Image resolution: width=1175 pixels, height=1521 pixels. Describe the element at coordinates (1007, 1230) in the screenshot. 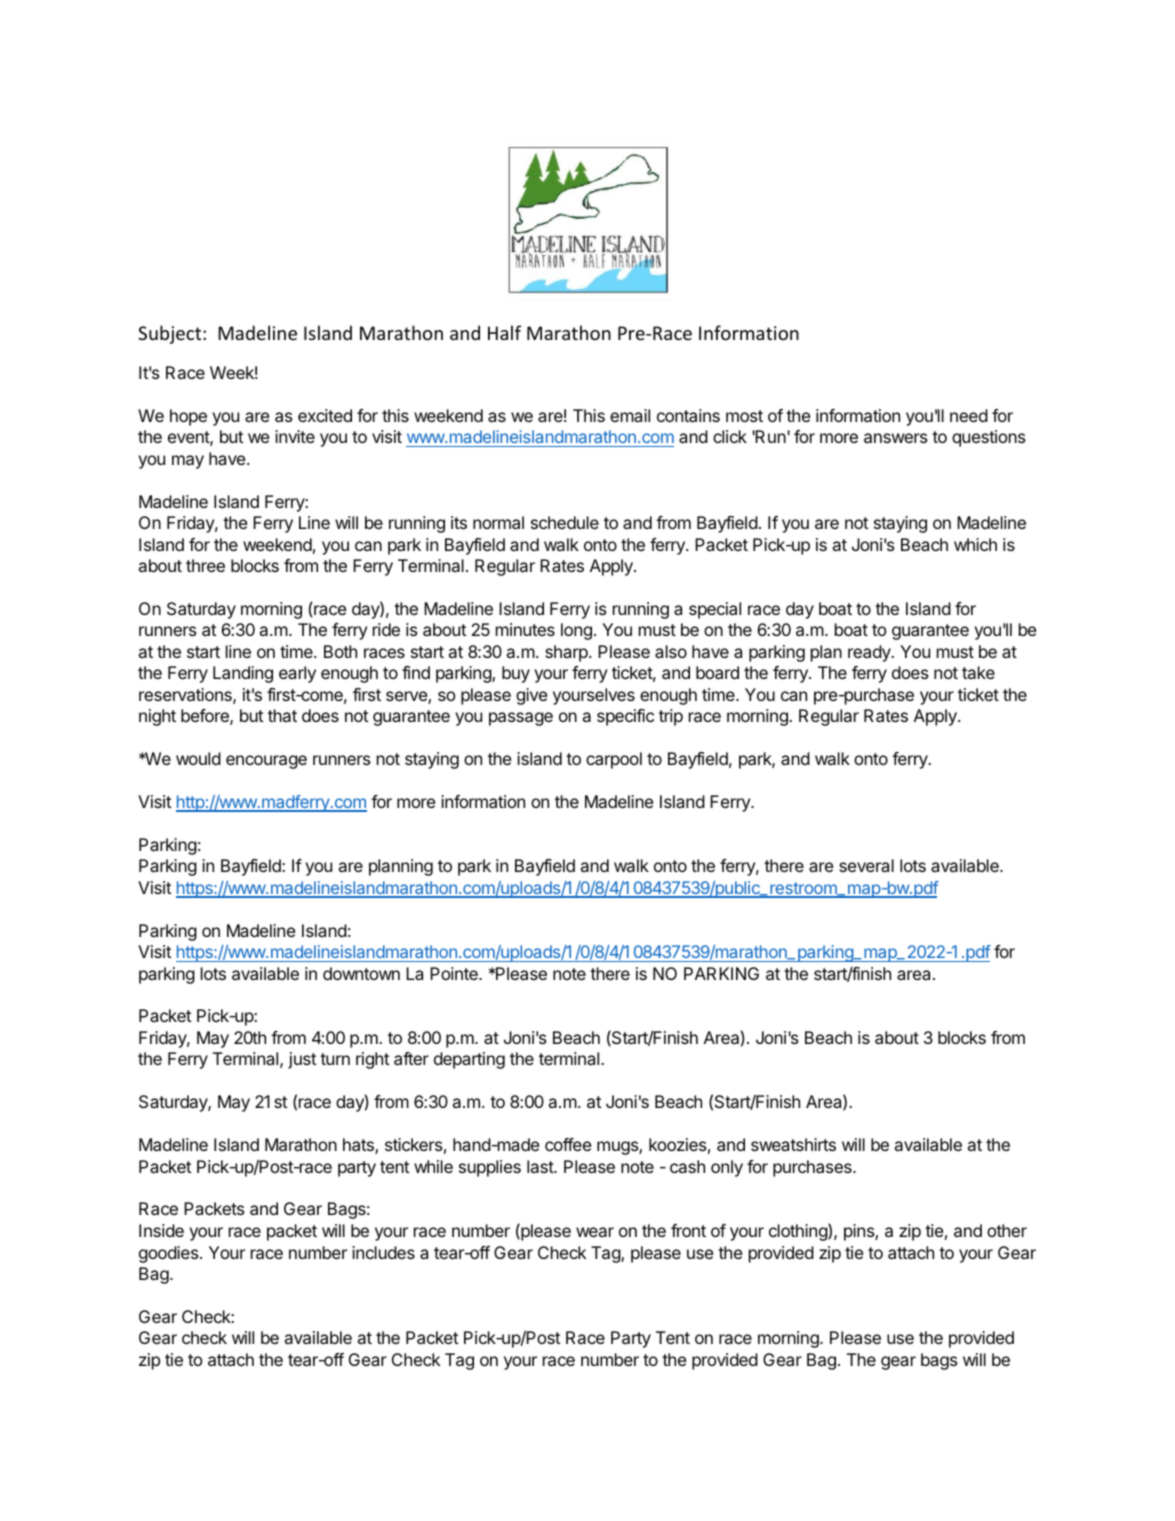

I see `other` at that location.
